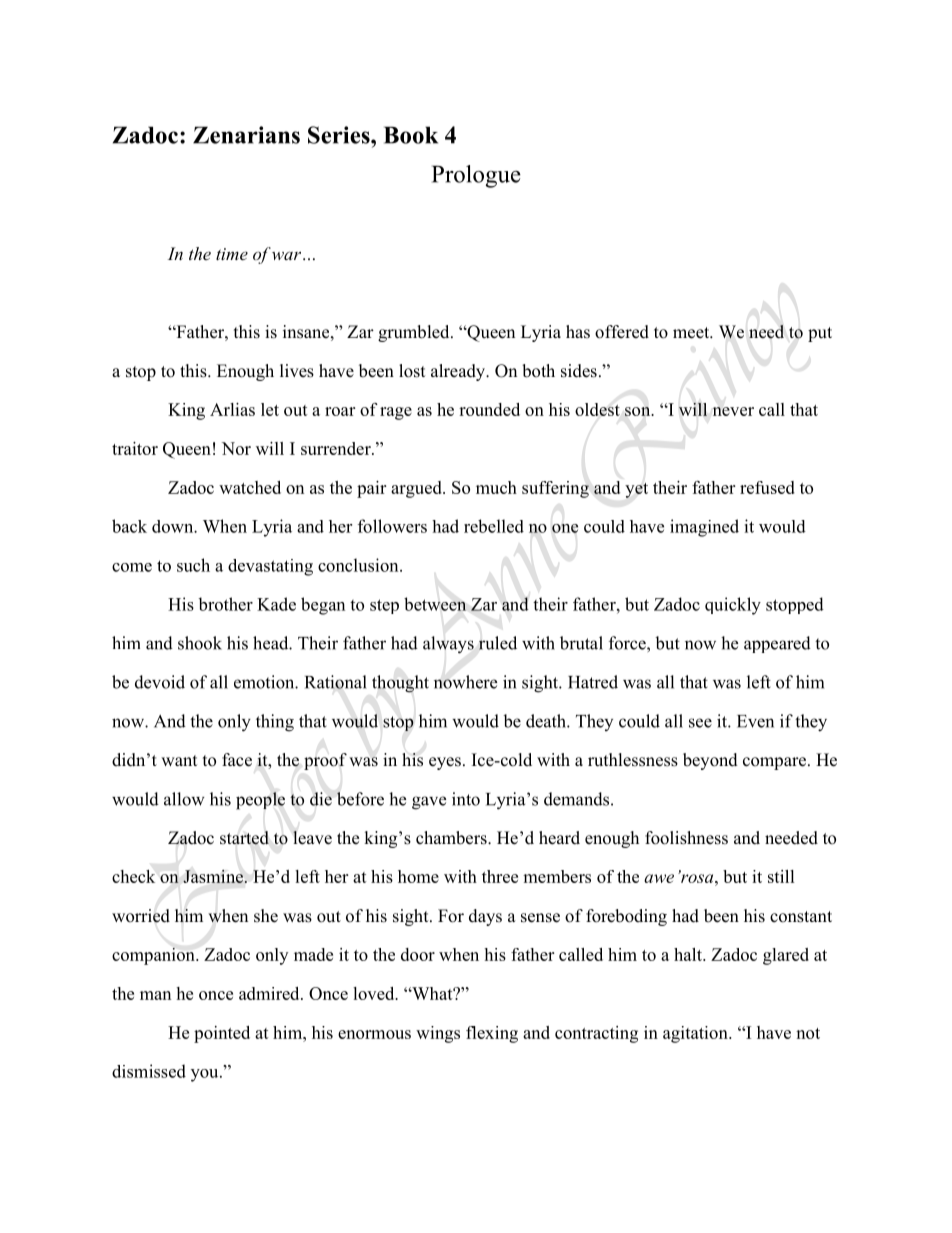 This document has width=952, height=1233. I want to click on brother, so click(225, 604).
